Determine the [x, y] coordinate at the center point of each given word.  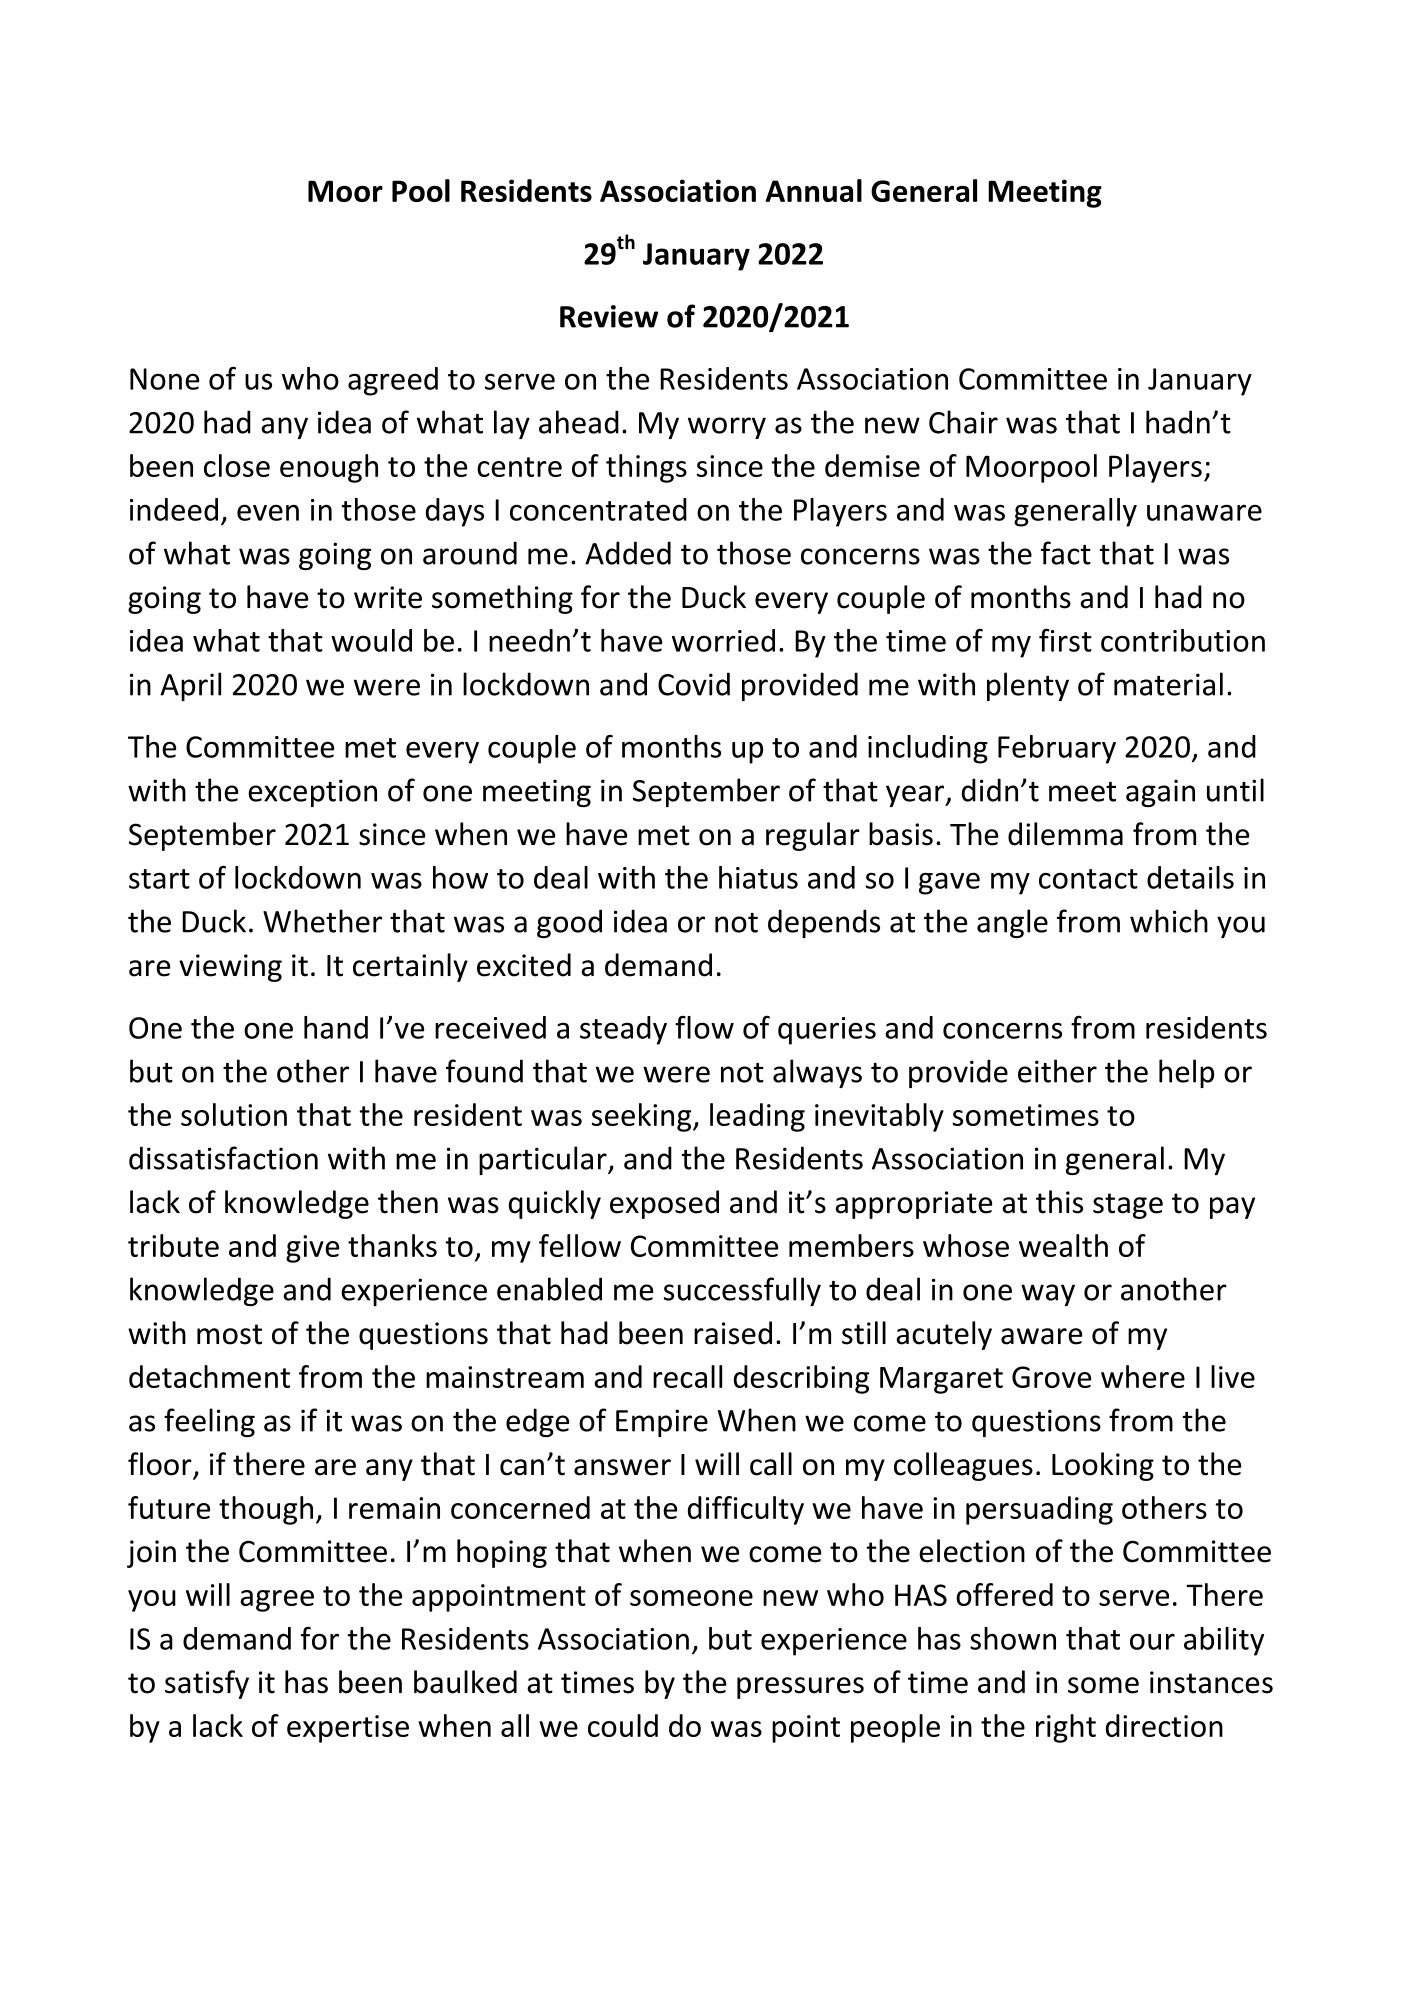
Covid [694, 684]
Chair [963, 422]
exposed [664, 1204]
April [190, 686]
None [164, 379]
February [1057, 749]
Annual [814, 190]
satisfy [207, 1684]
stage [1128, 1206]
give [312, 1249]
